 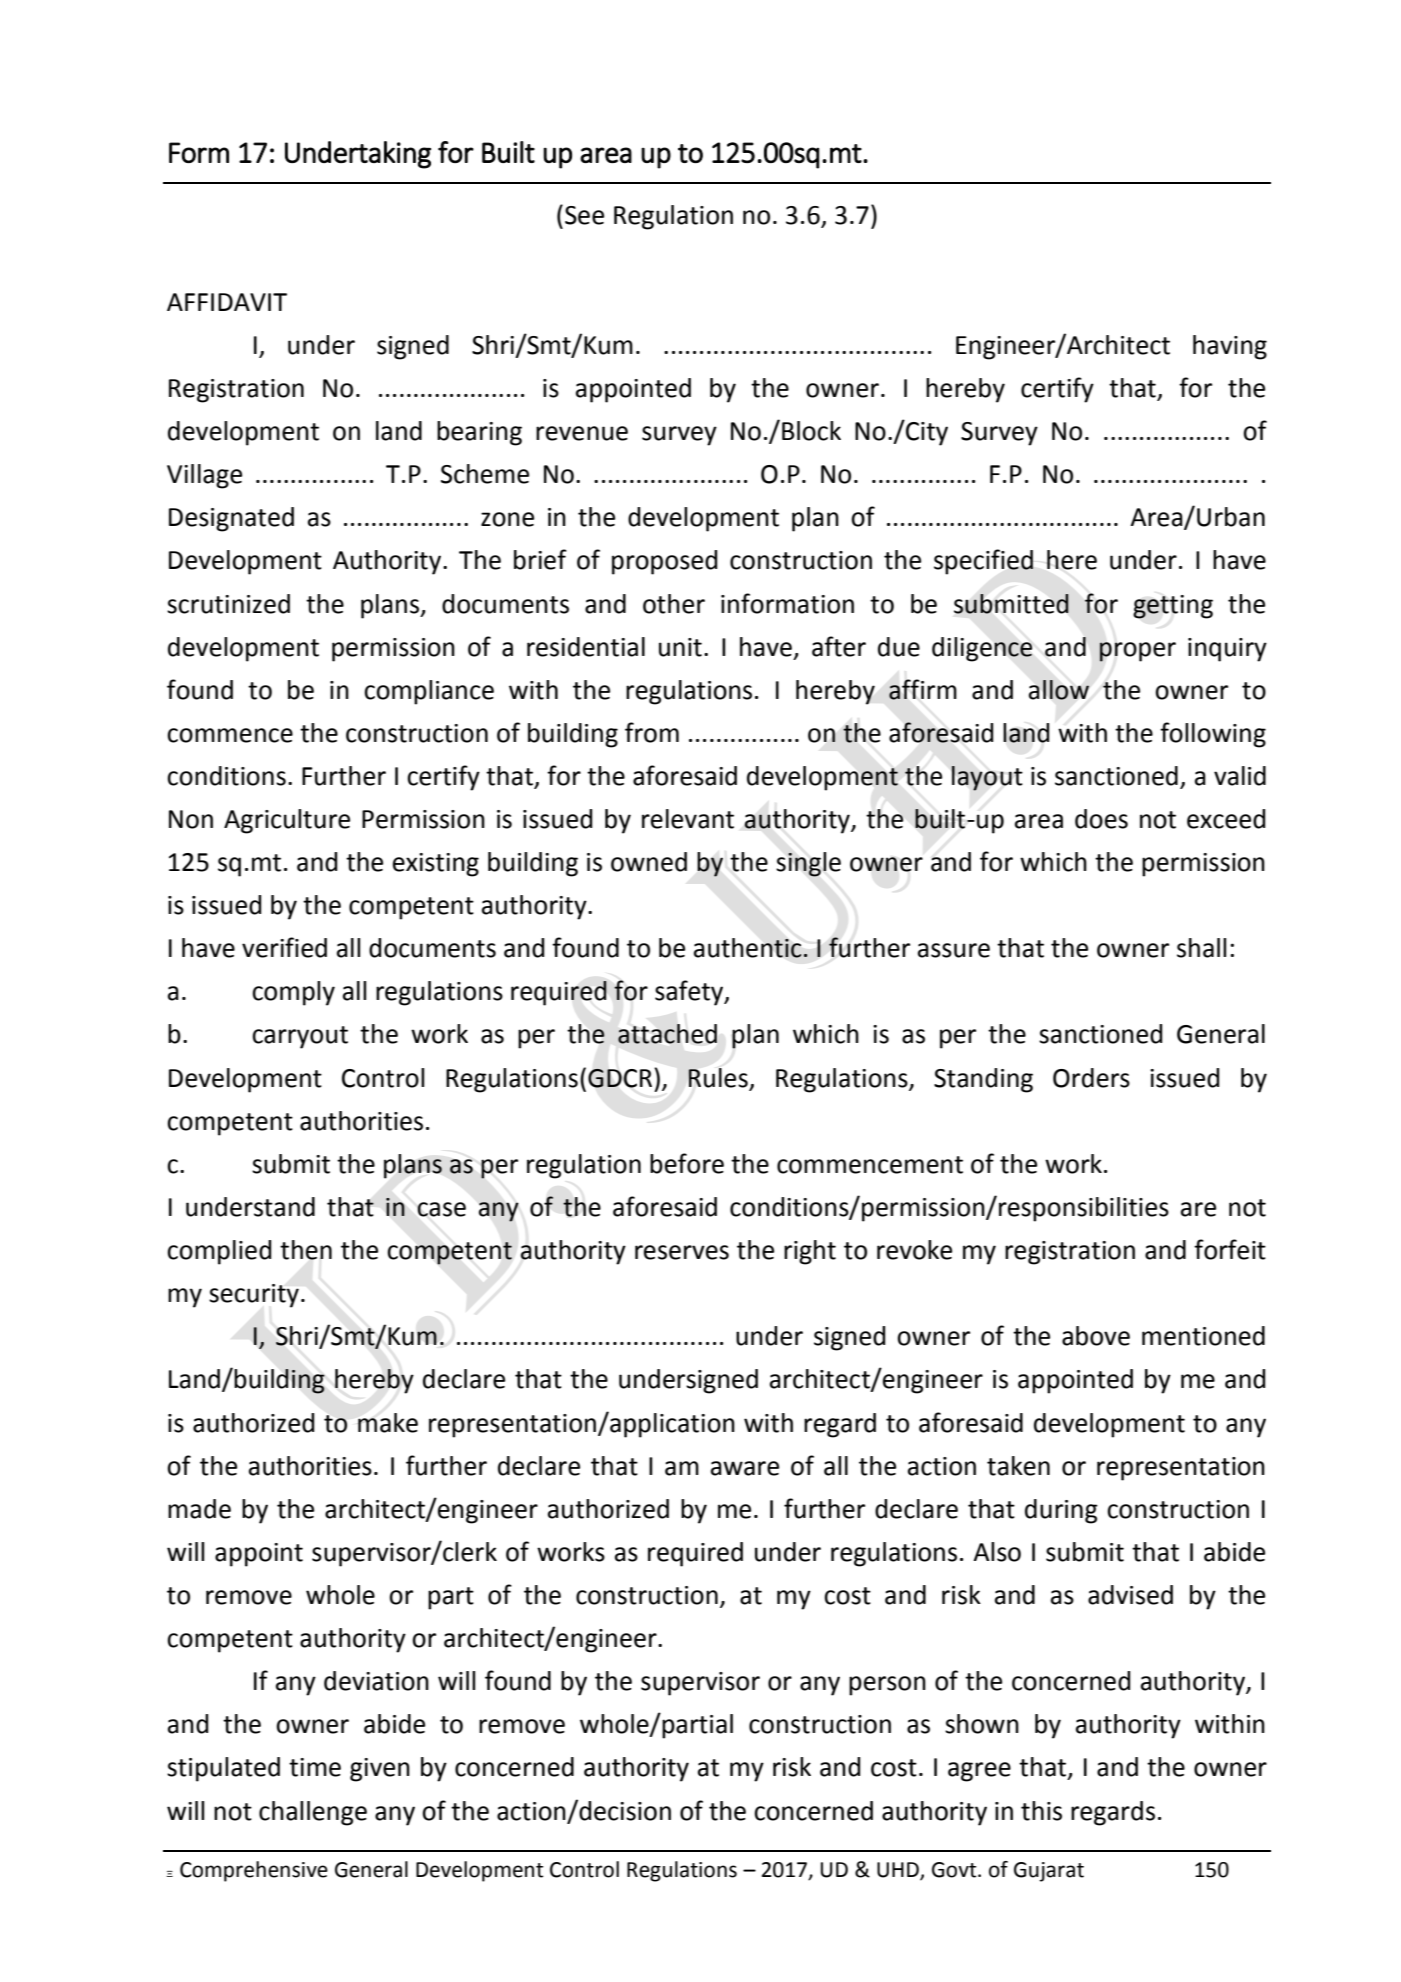 What do you see at coordinates (227, 302) in the image?
I see `AFFIDAVIT` at bounding box center [227, 302].
